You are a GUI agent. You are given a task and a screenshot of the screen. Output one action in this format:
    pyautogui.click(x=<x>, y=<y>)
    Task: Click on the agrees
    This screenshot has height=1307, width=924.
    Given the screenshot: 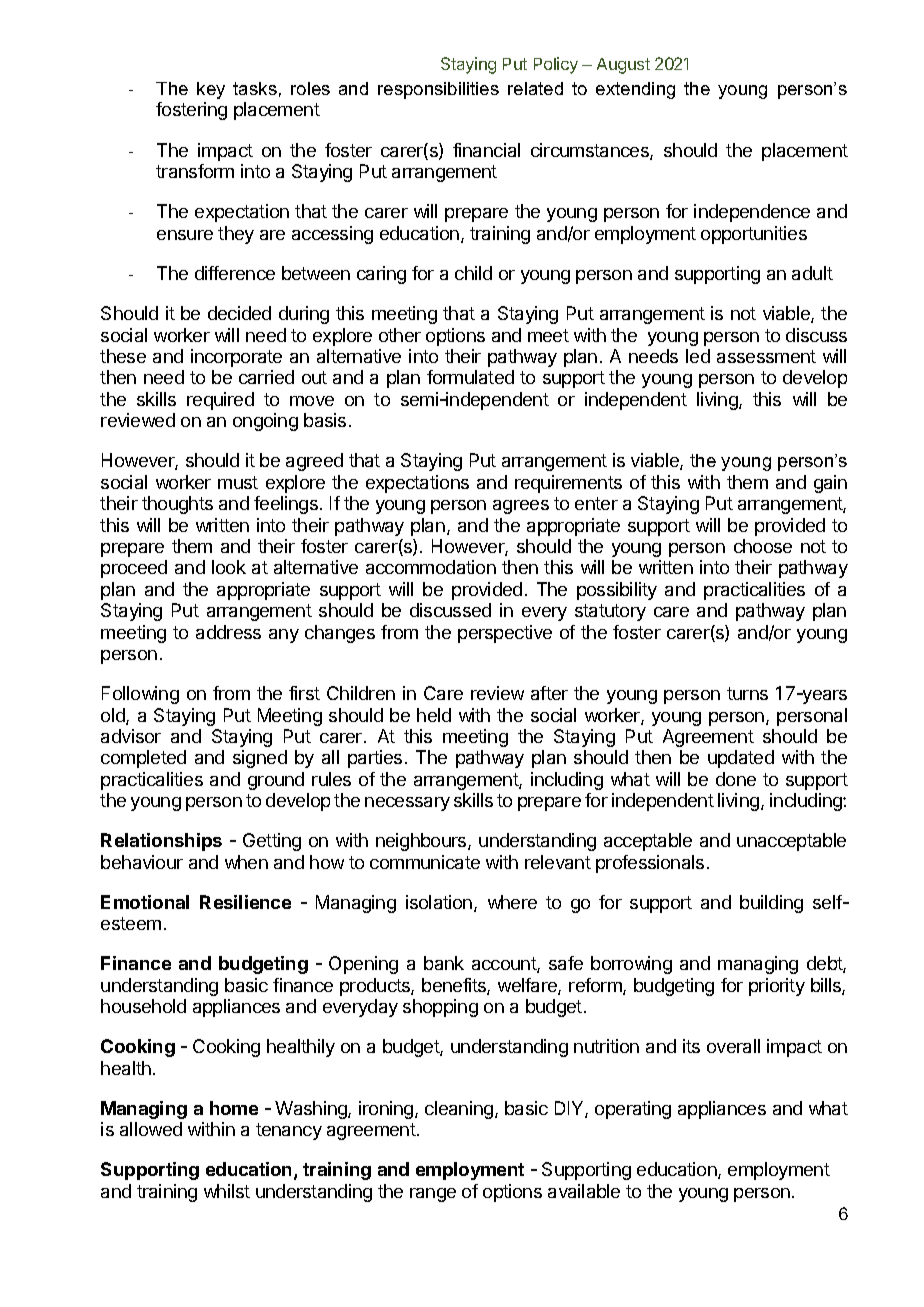 What is the action you would take?
    pyautogui.click(x=521, y=507)
